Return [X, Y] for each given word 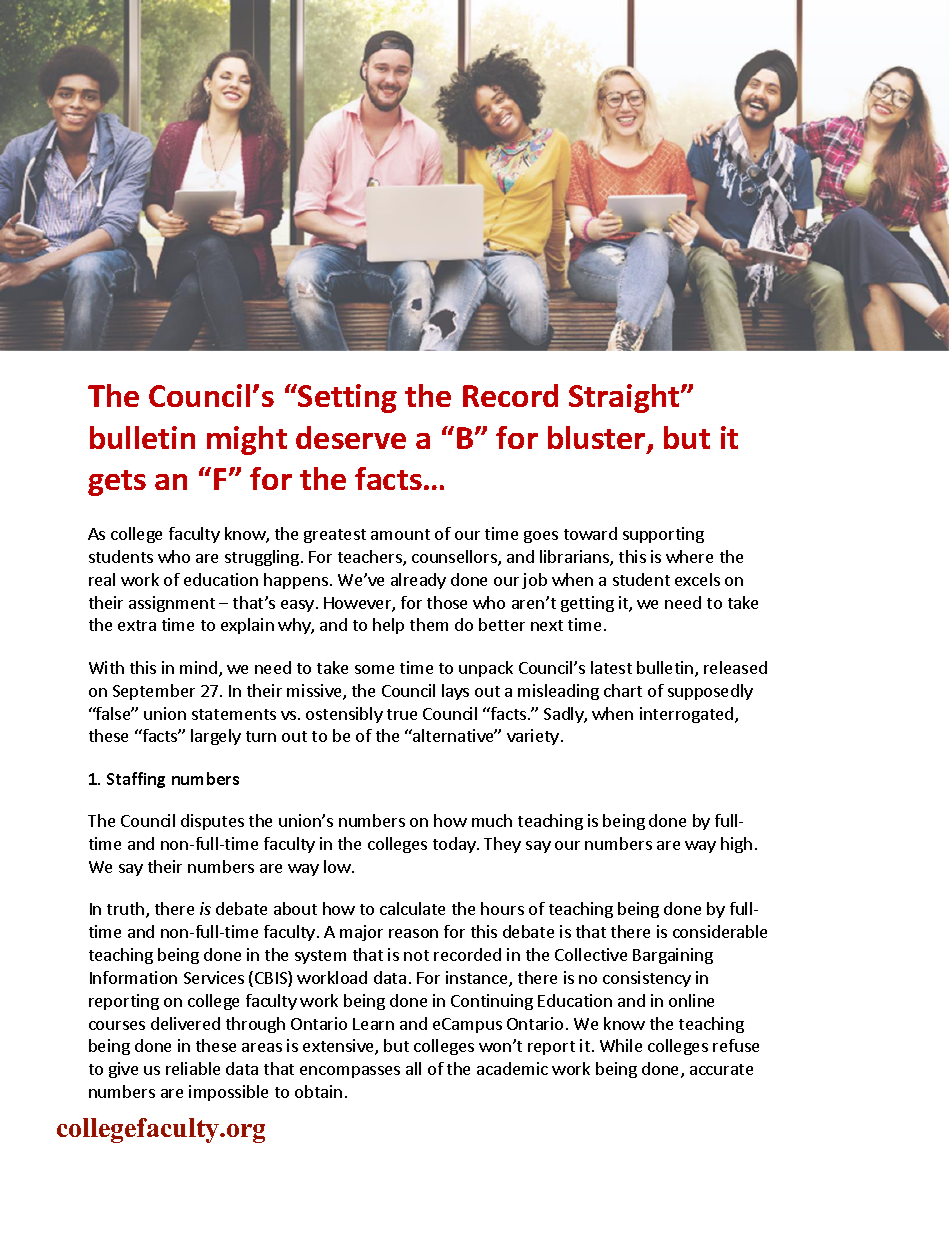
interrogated [688, 715]
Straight [625, 398]
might [247, 440]
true [402, 714]
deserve [351, 437]
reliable [193, 1068]
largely [216, 737]
